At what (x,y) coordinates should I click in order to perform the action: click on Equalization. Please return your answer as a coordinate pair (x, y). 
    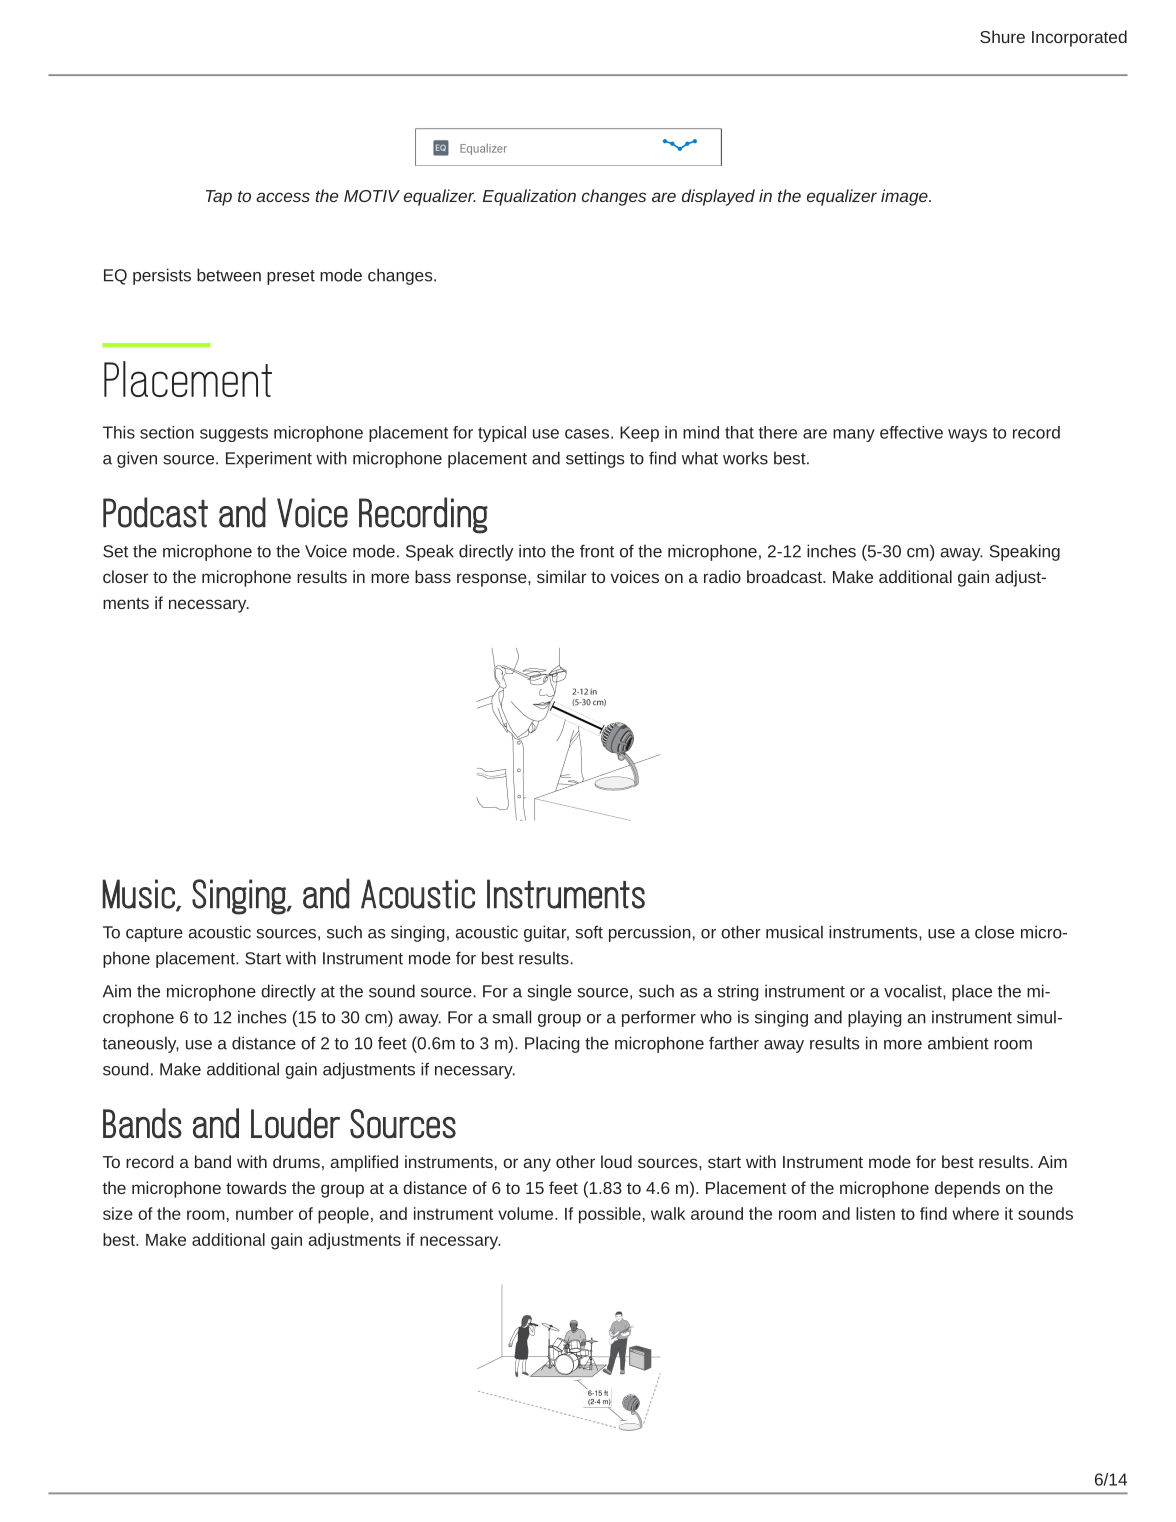
    Looking at the image, I should click on (529, 197).
